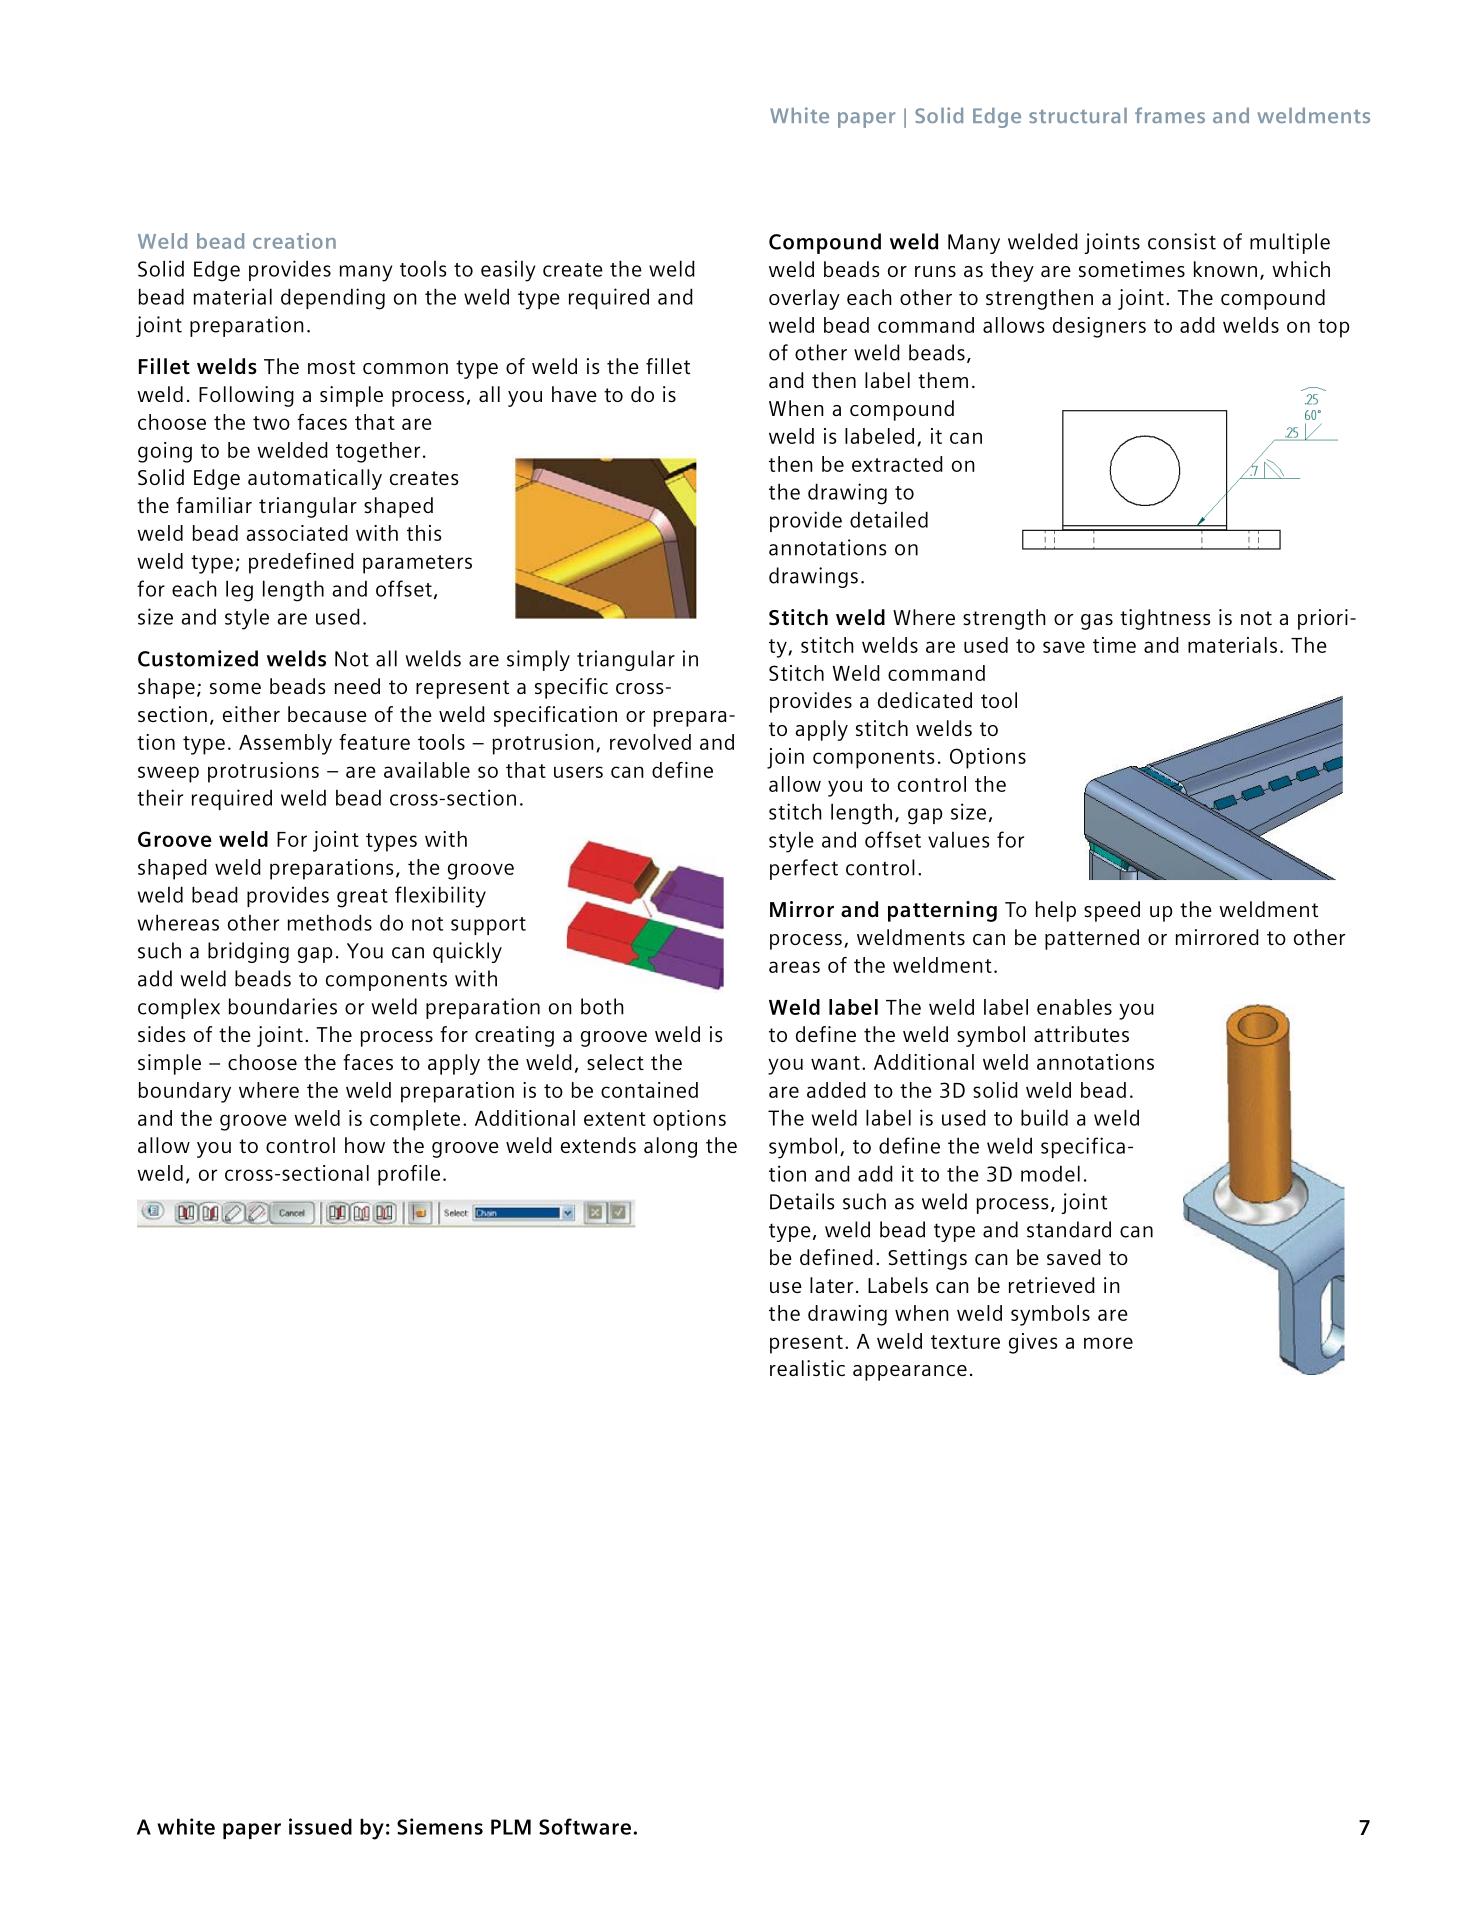 This image has width=1481, height=1917. I want to click on frames, so click(1170, 115).
